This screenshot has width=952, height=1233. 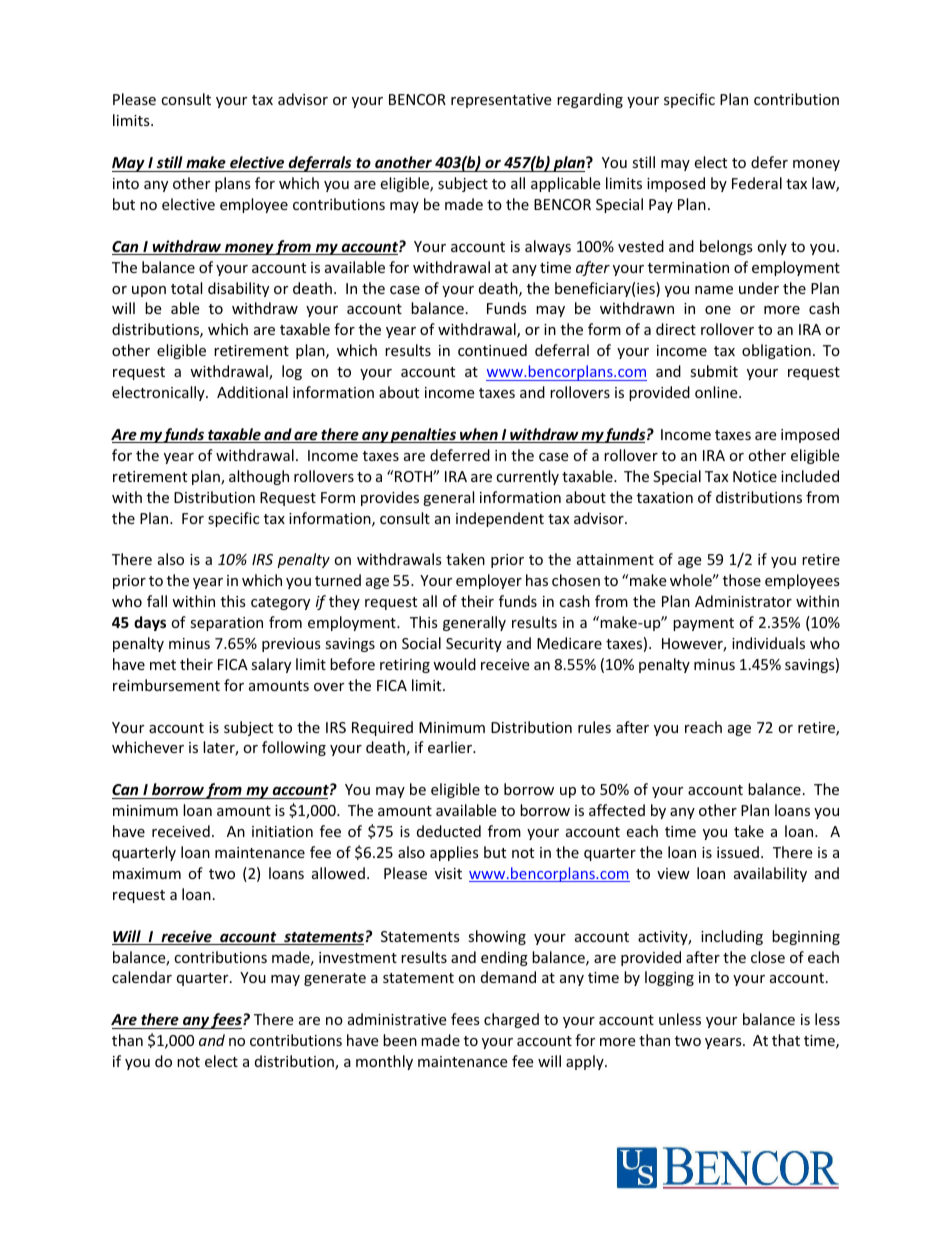 I want to click on Federal, so click(x=757, y=183).
